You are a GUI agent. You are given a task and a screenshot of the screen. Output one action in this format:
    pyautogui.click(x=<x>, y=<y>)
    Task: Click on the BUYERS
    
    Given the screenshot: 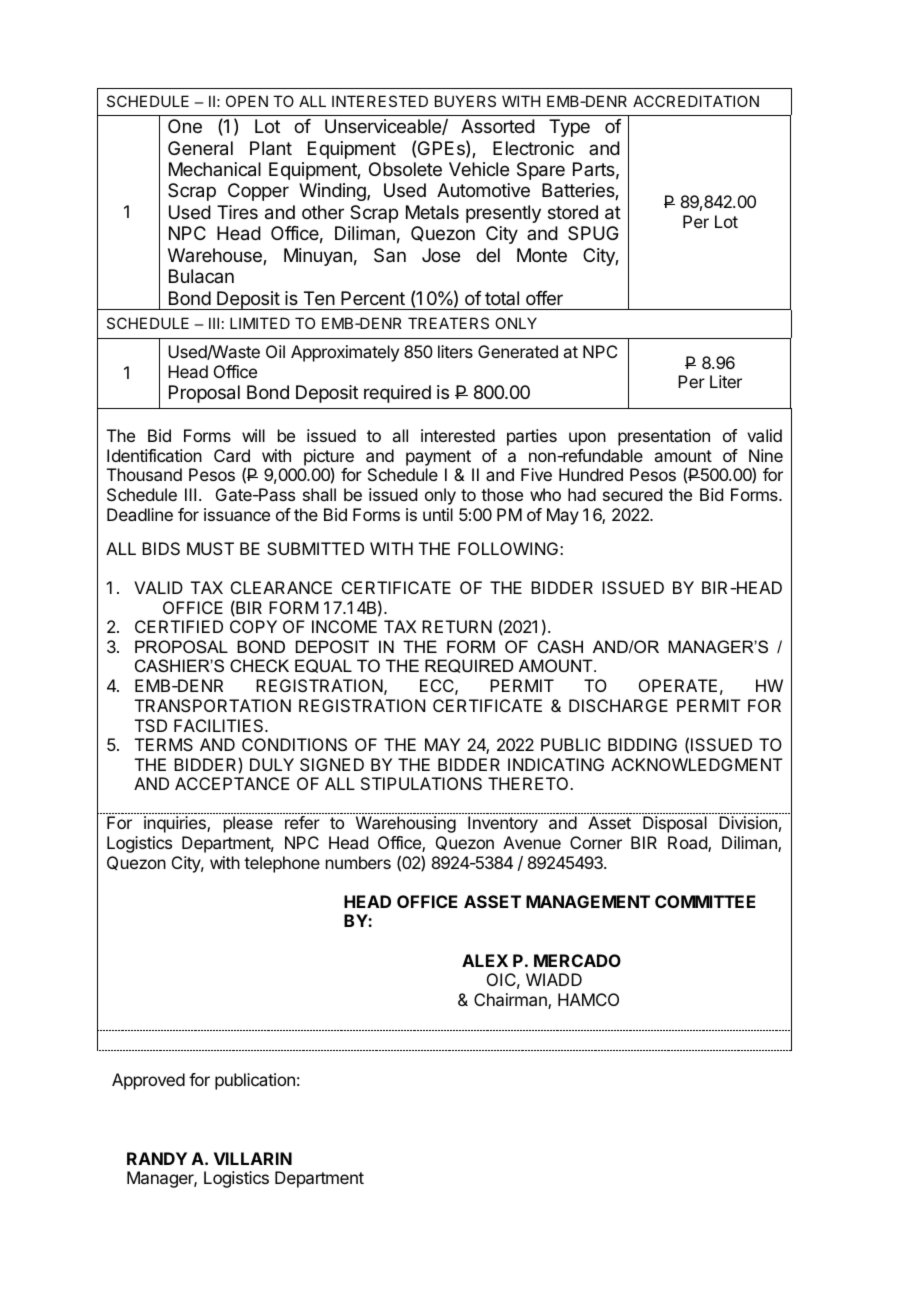 What is the action you would take?
    pyautogui.click(x=465, y=101)
